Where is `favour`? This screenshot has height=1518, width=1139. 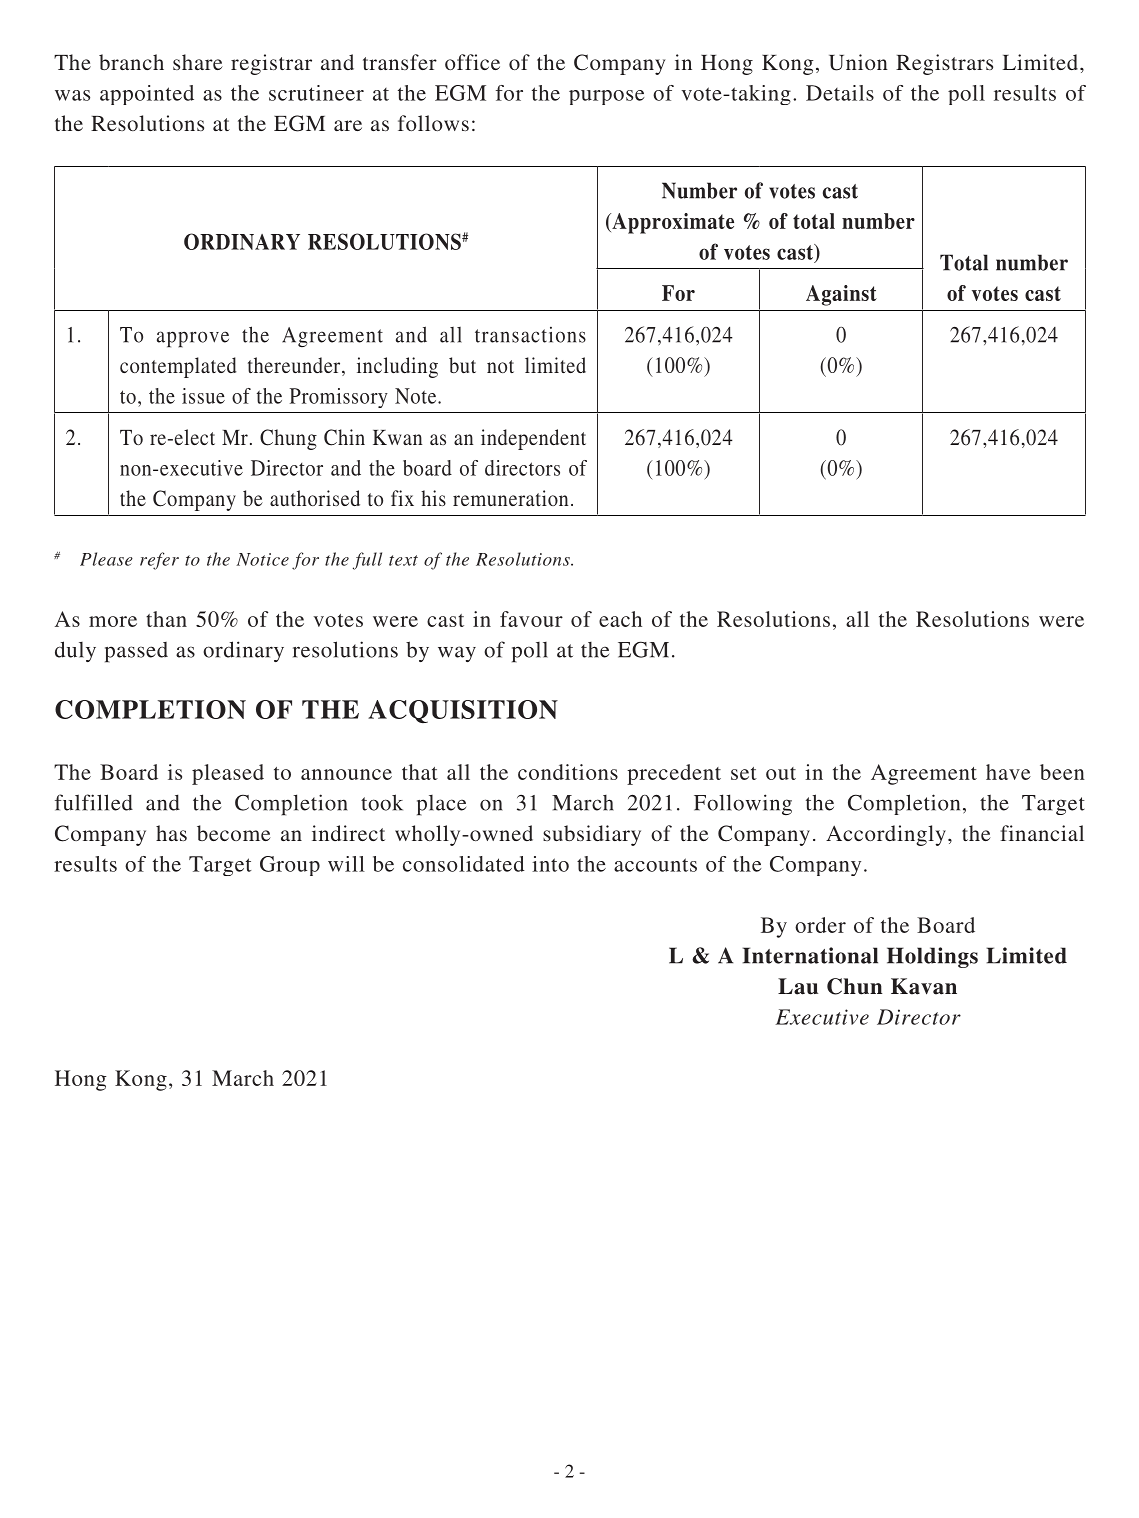
favour is located at coordinates (531, 619).
